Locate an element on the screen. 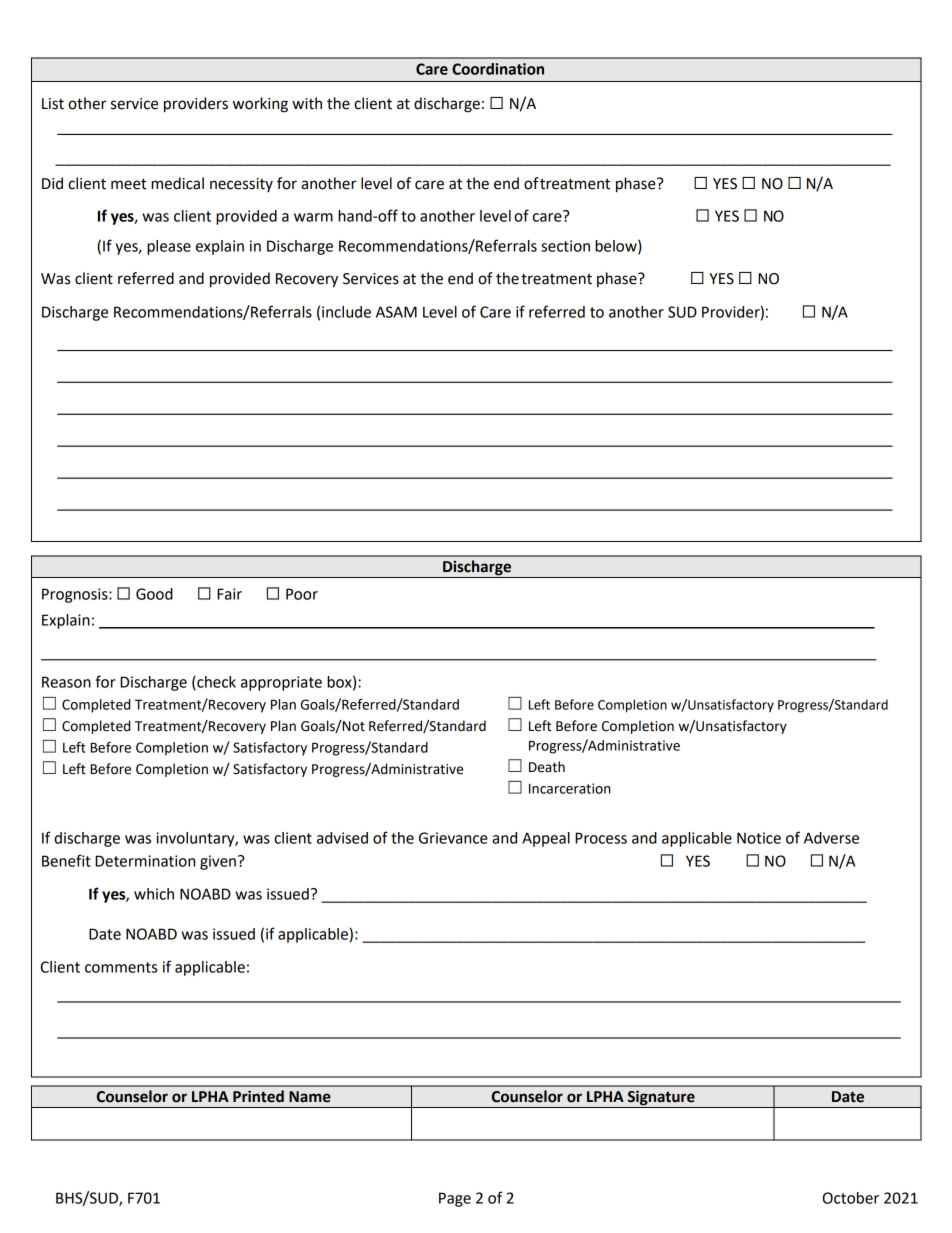 The width and height of the screenshot is (952, 1233). Notice is located at coordinates (759, 838).
